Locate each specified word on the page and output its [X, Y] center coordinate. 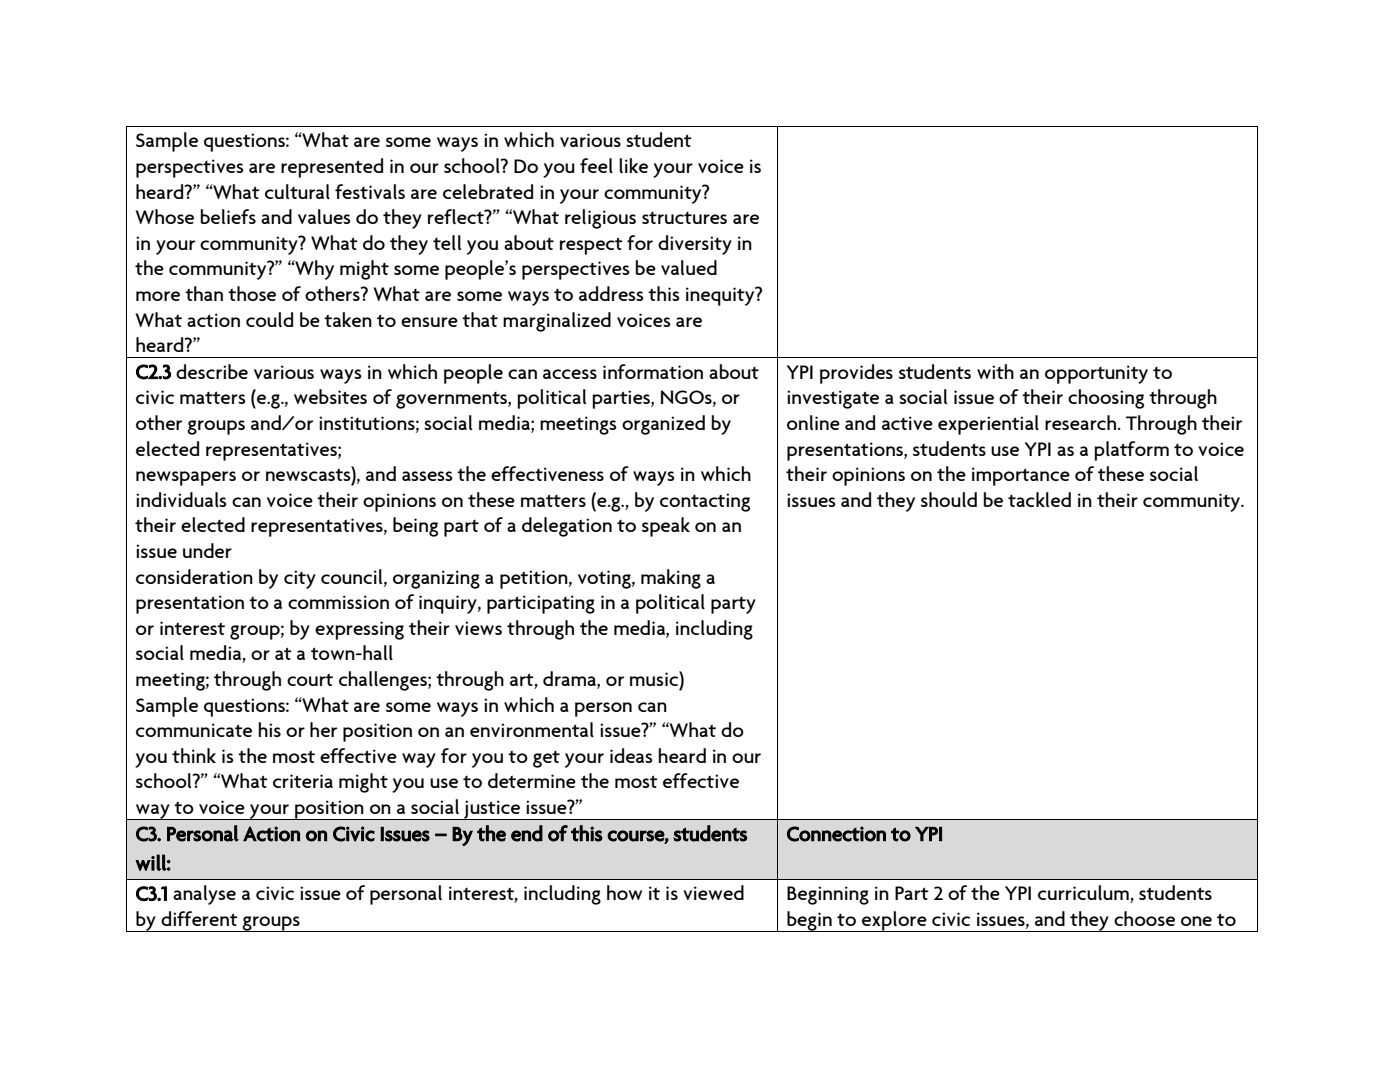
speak [666, 527]
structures [684, 218]
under [207, 550]
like [633, 165]
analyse [204, 895]
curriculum [1084, 894]
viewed [713, 892]
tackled [1039, 499]
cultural [297, 191]
